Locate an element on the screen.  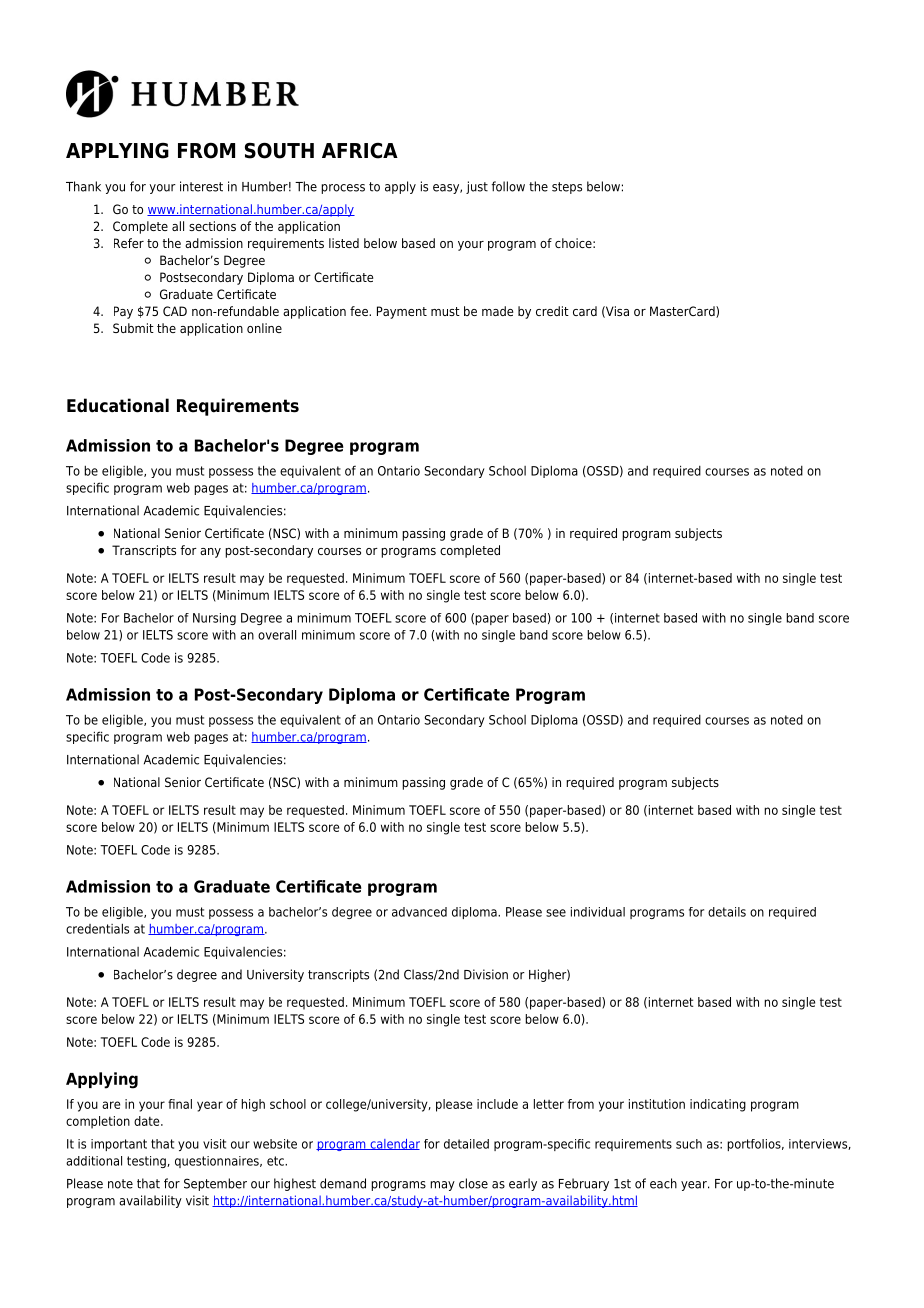
Educational is located at coordinates (118, 405).
